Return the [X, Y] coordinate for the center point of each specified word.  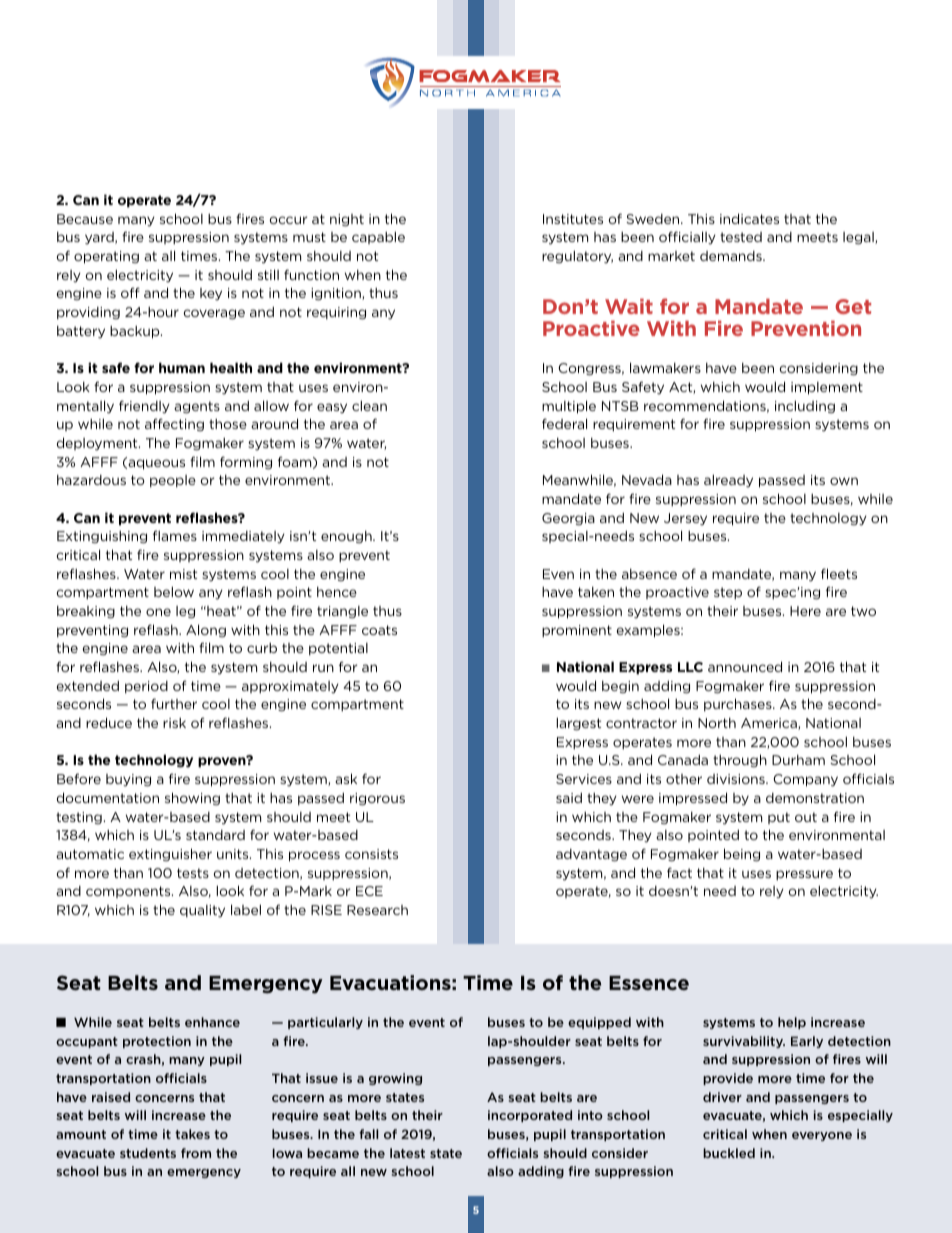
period [146, 687]
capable [378, 237]
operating [106, 257]
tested [741, 237]
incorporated [530, 1116]
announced [745, 666]
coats [379, 630]
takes [192, 1134]
